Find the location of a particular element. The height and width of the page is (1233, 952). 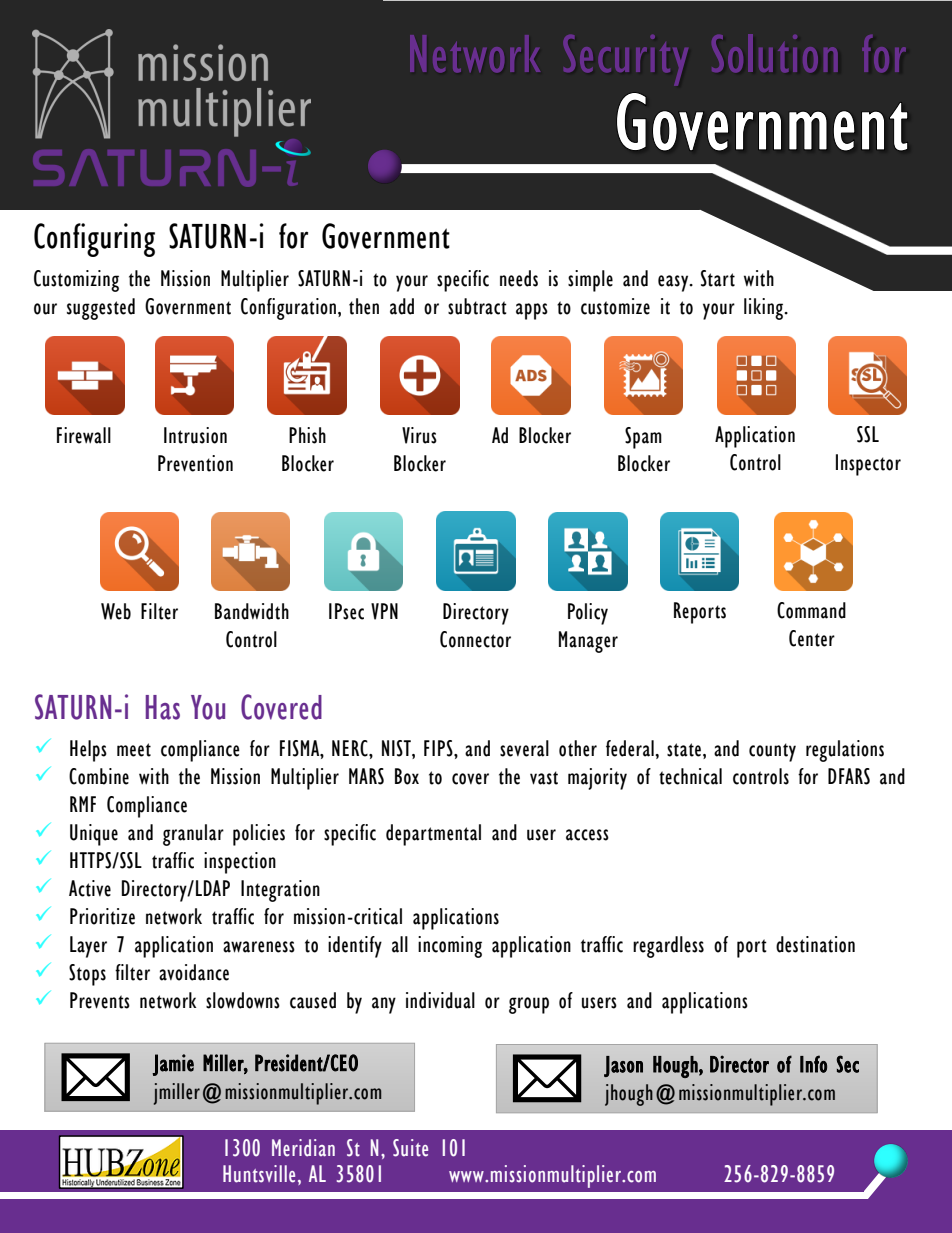

Virus is located at coordinates (419, 435).
